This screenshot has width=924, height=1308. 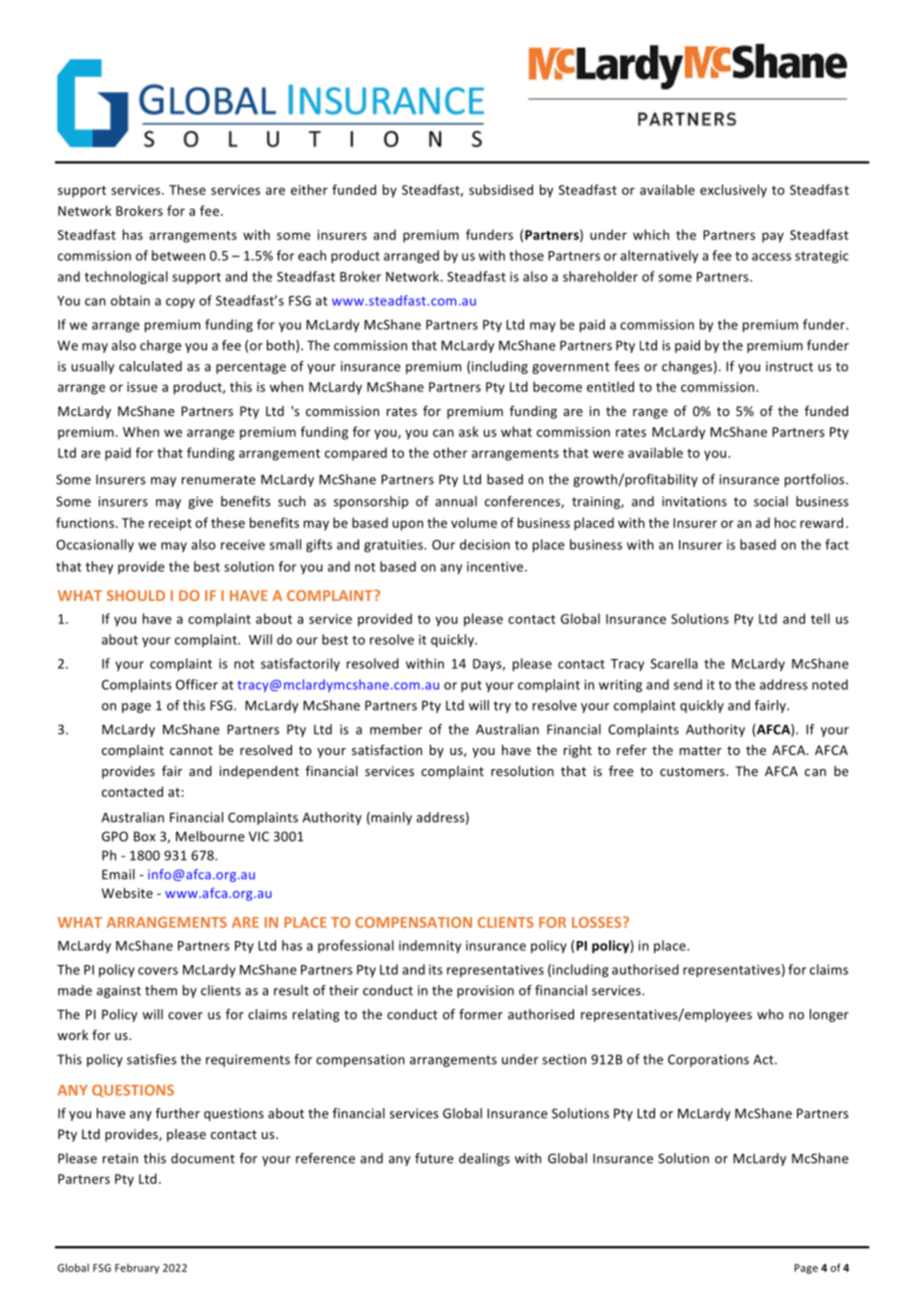 What do you see at coordinates (191, 750) in the screenshot?
I see `cannot` at bounding box center [191, 750].
